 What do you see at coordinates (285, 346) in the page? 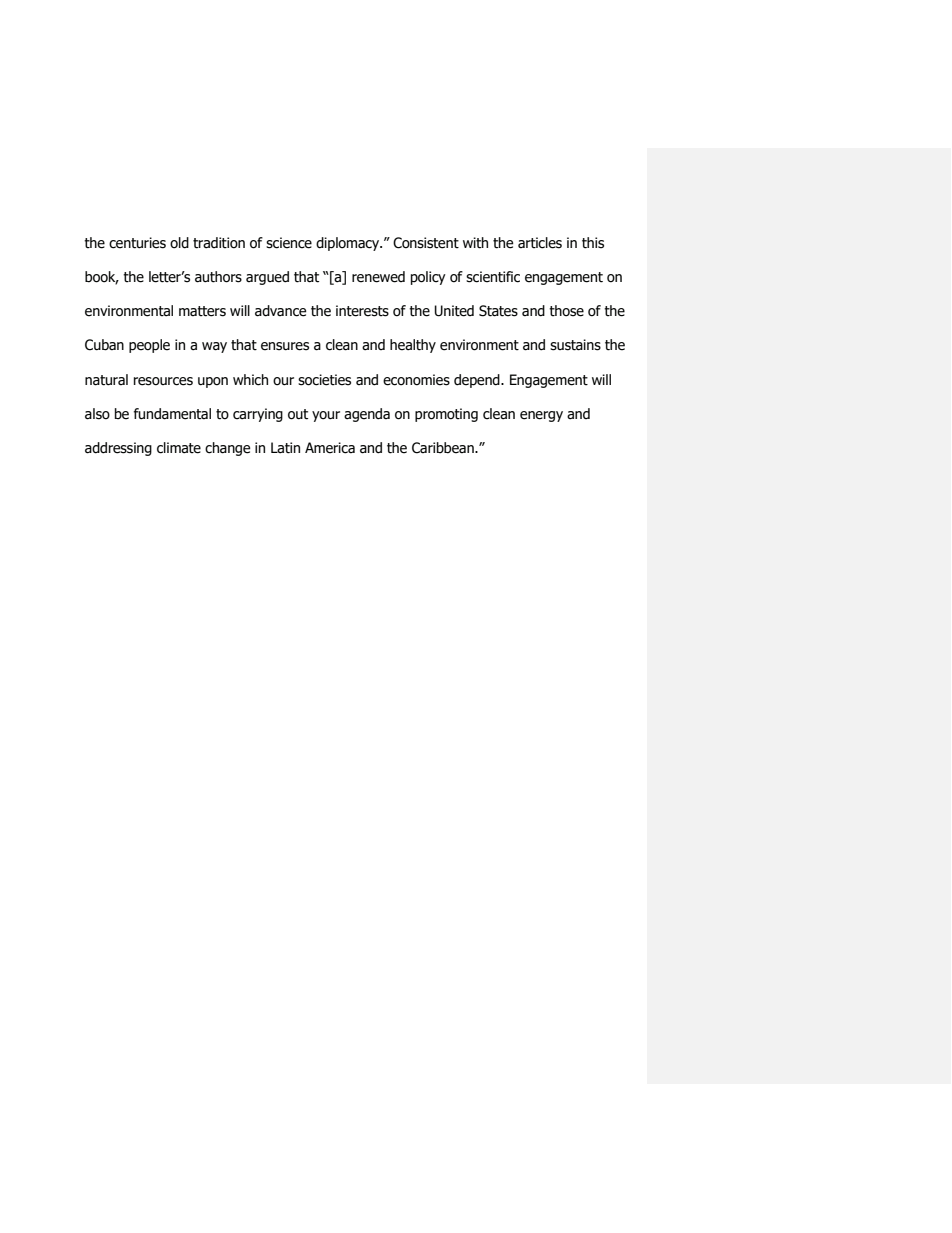
I see `ensures` at bounding box center [285, 346].
